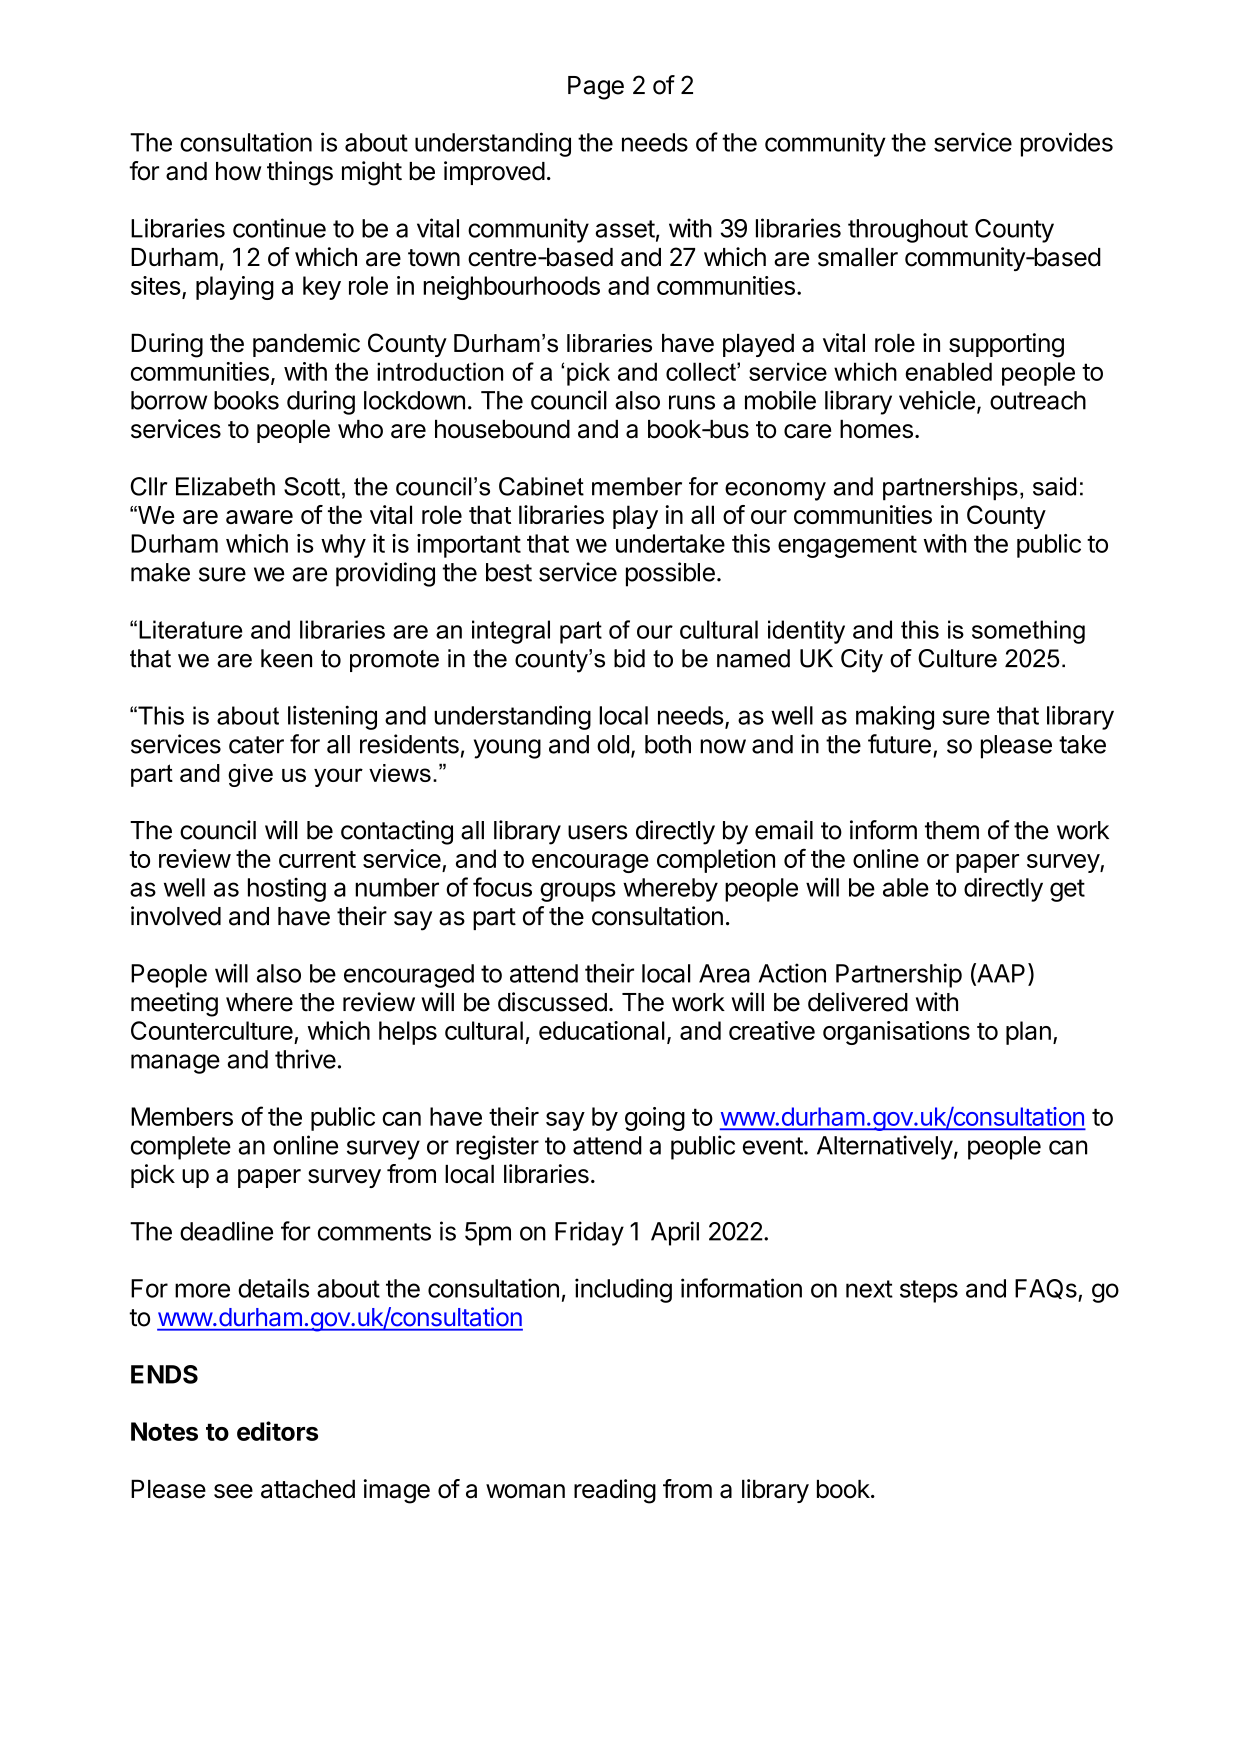  What do you see at coordinates (596, 88) in the image?
I see `Page` at bounding box center [596, 88].
